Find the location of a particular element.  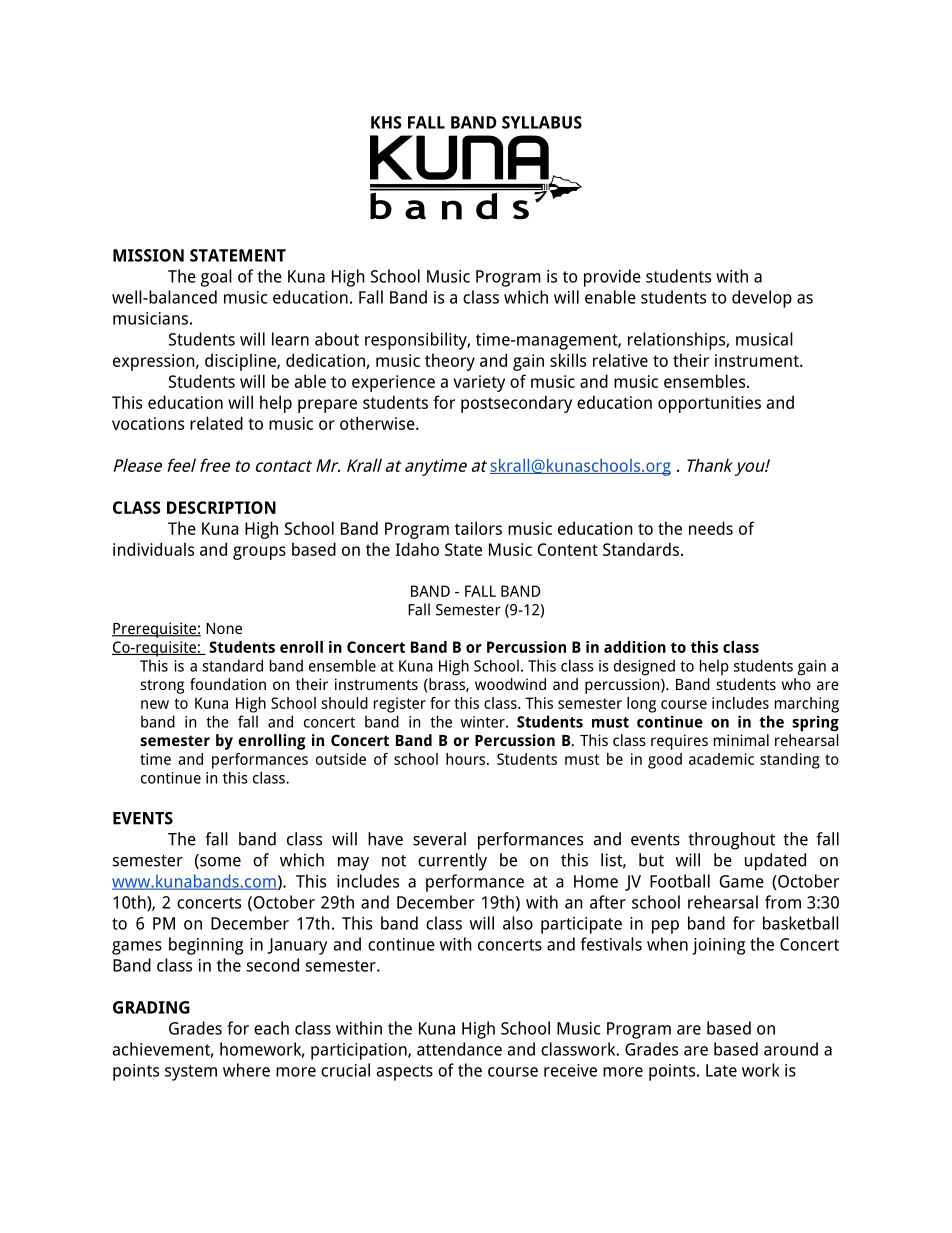

where is located at coordinates (246, 1070).
